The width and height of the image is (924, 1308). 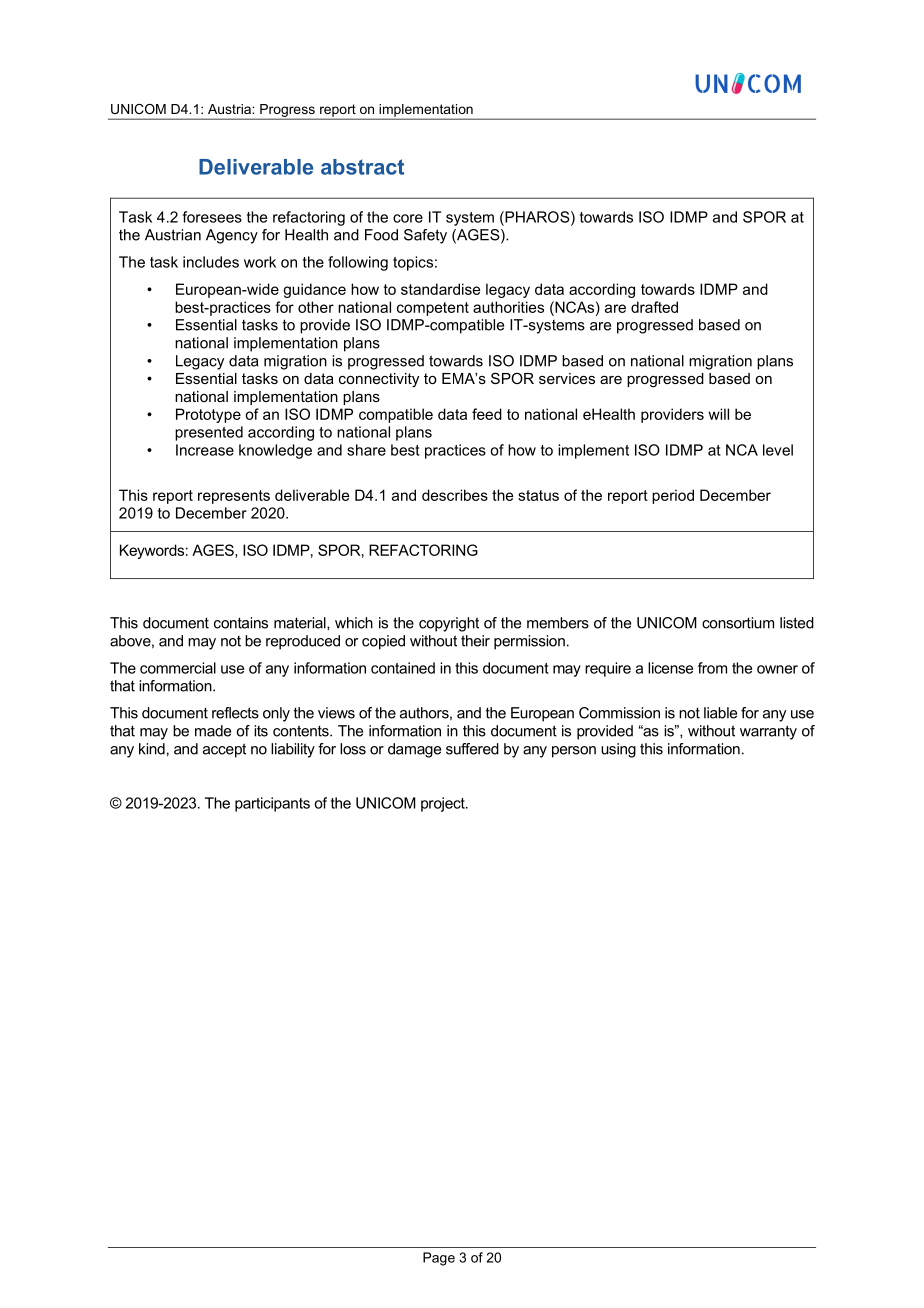 What do you see at coordinates (455, 495) in the image?
I see `describes` at bounding box center [455, 495].
